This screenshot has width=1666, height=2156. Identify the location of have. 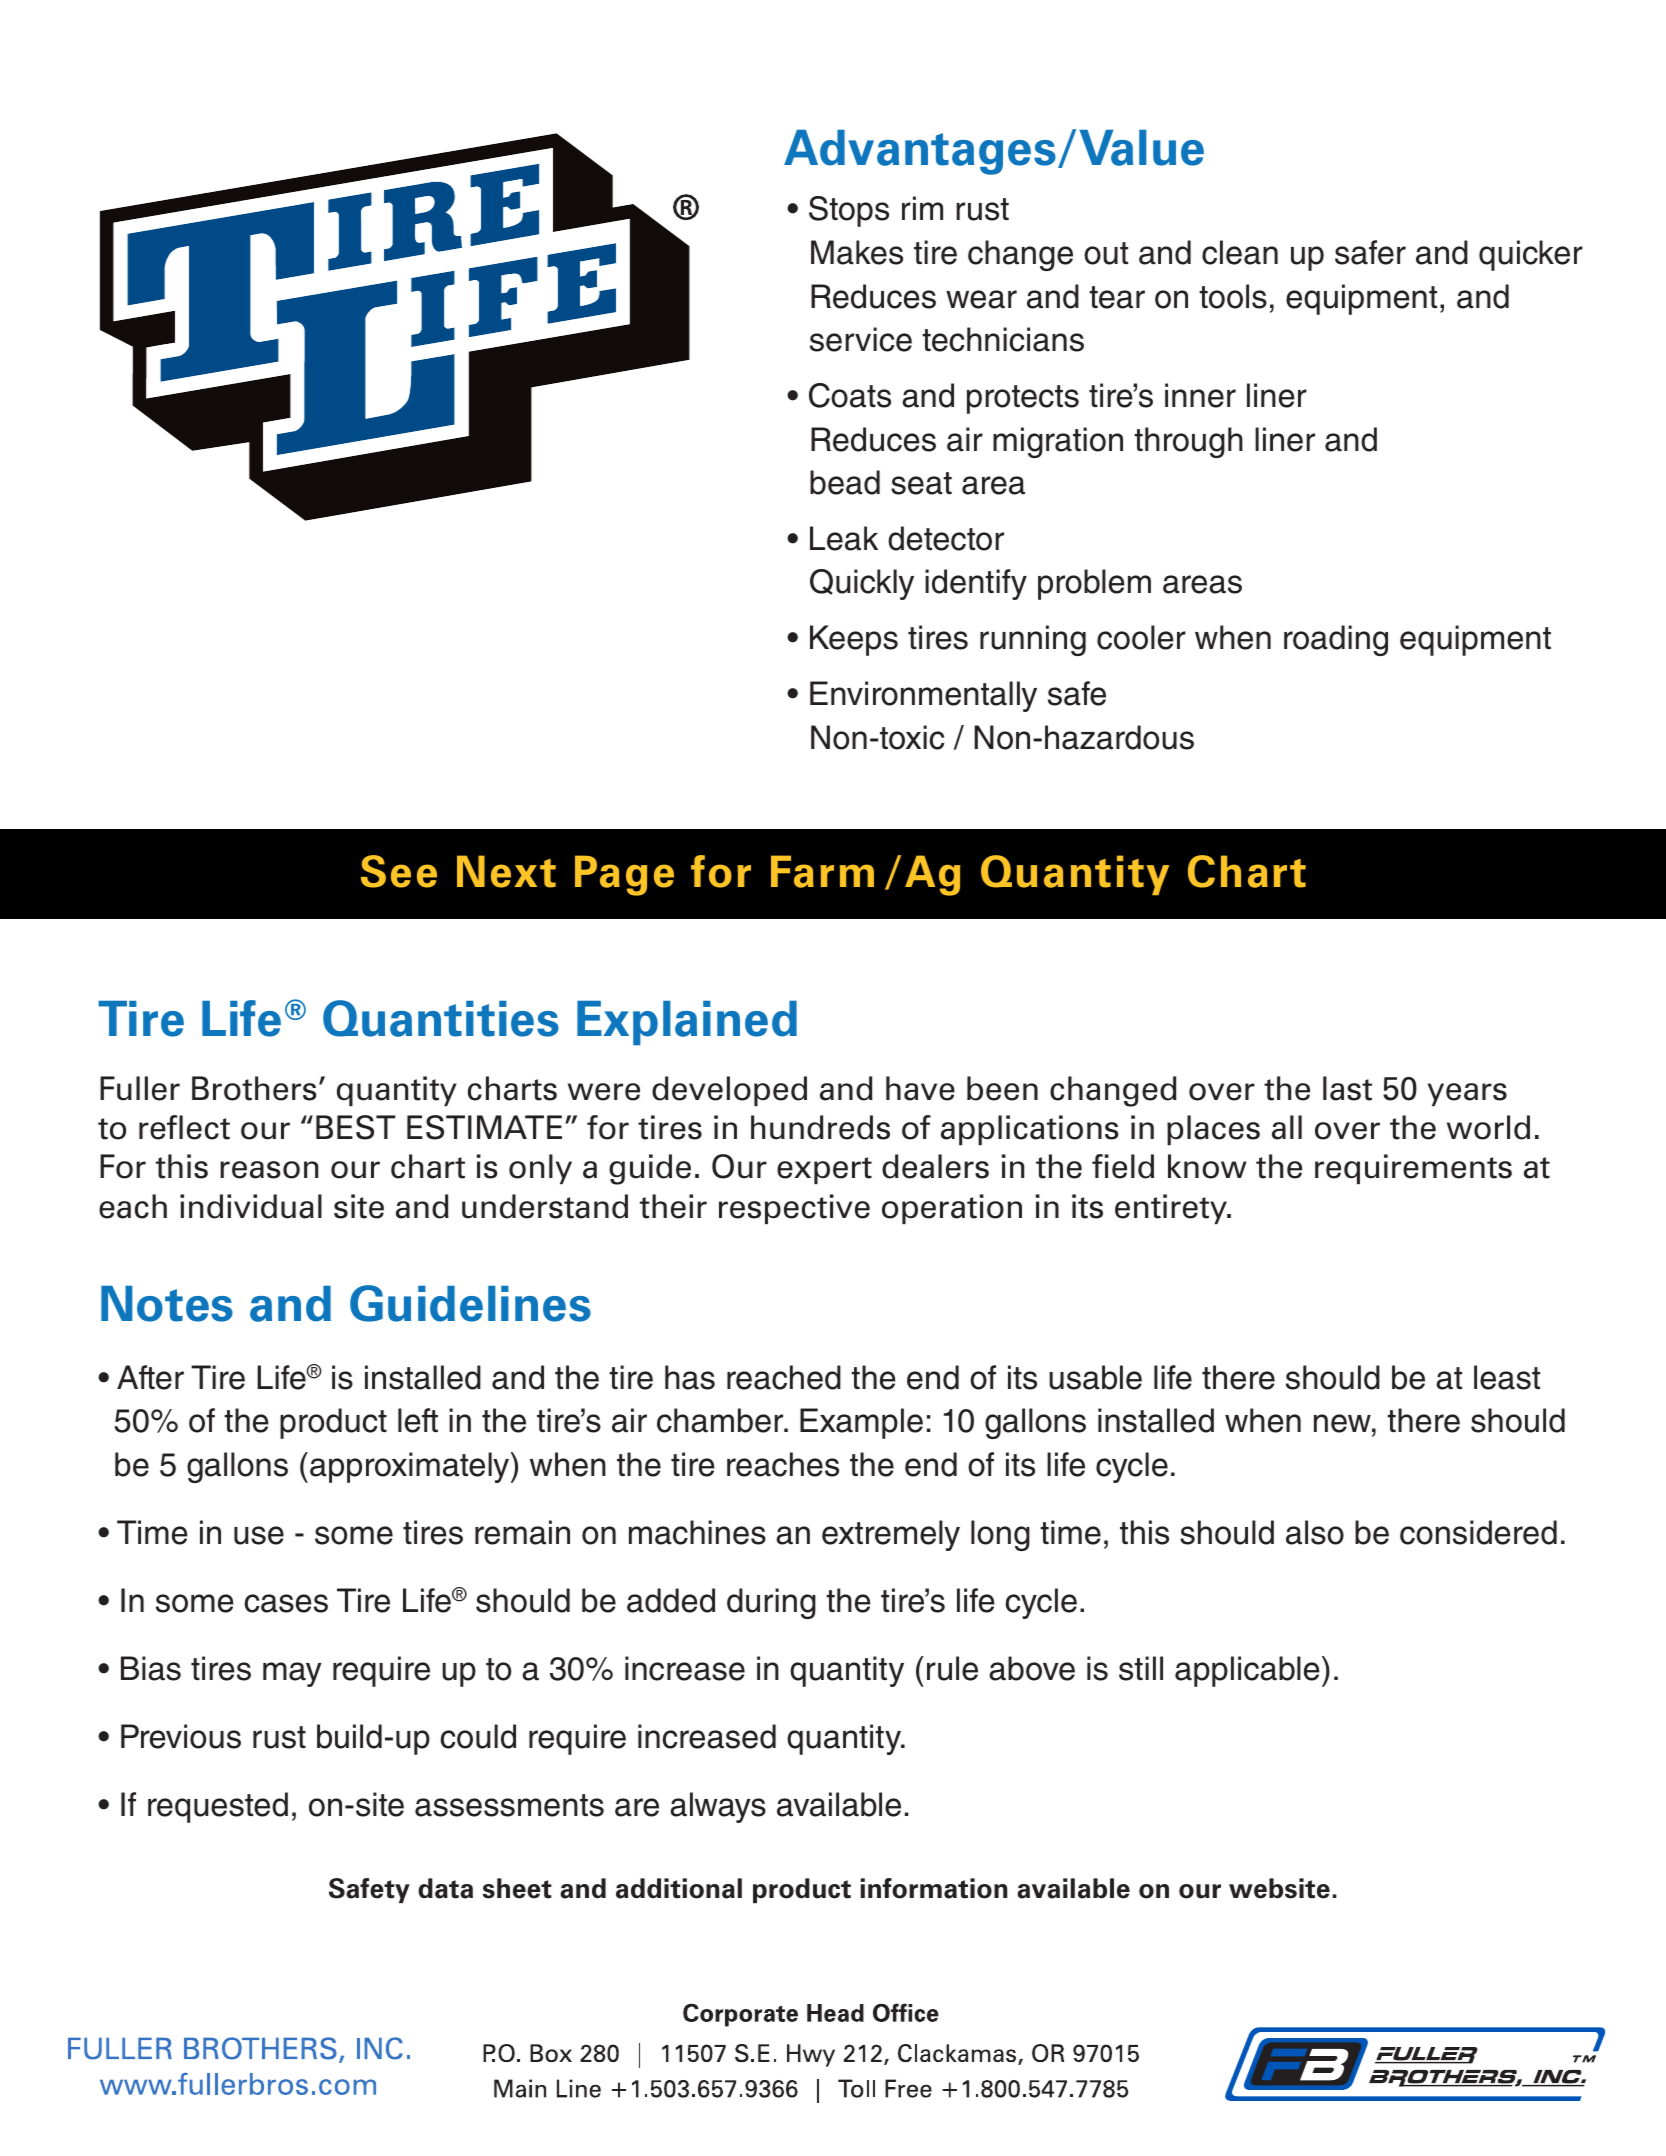
(920, 1088).
